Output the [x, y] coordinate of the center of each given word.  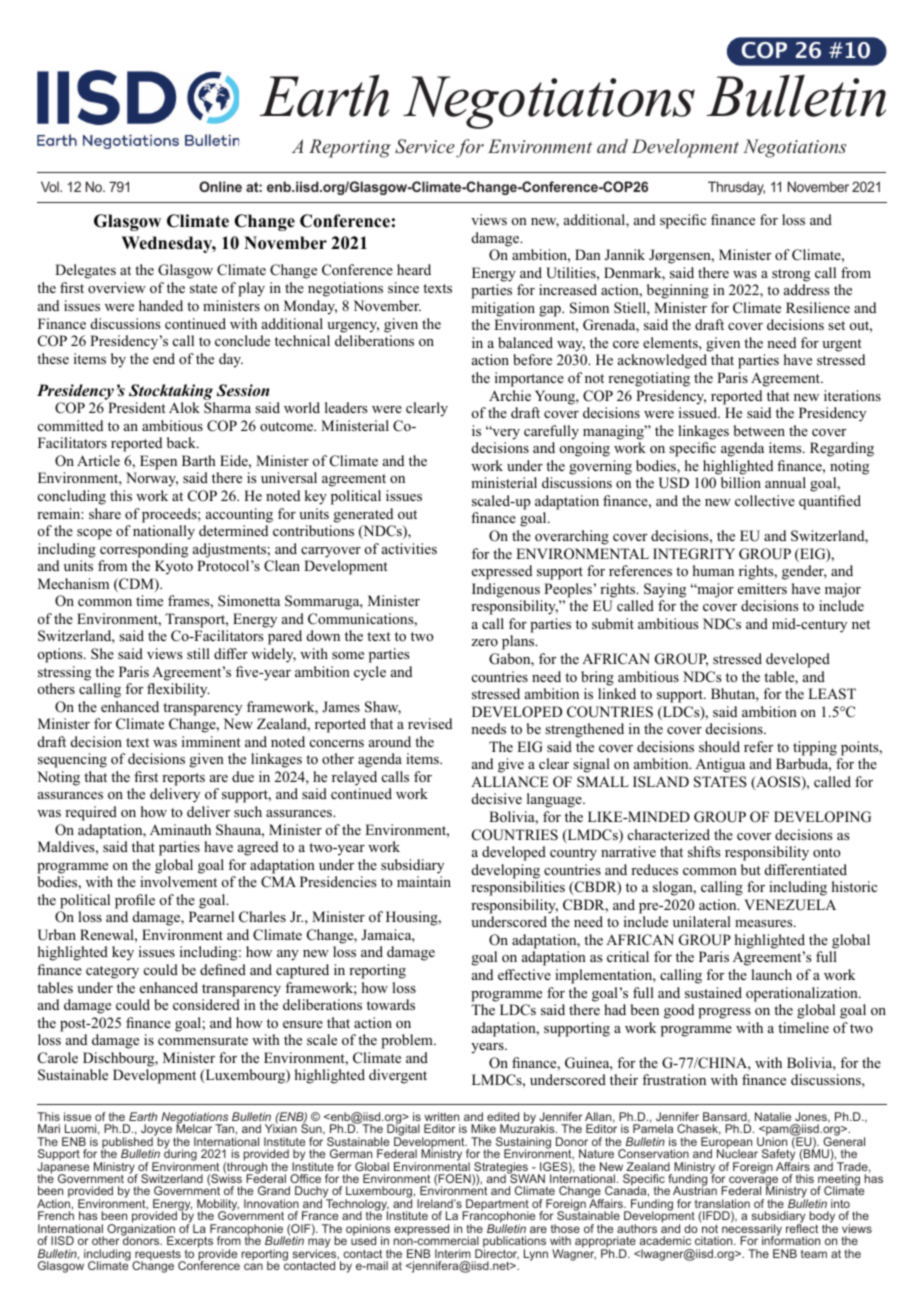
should [719, 746]
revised [430, 723]
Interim [453, 1253]
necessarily [752, 1230]
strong [791, 275]
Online [220, 186]
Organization [141, 1230]
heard [414, 269]
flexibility [178, 690]
